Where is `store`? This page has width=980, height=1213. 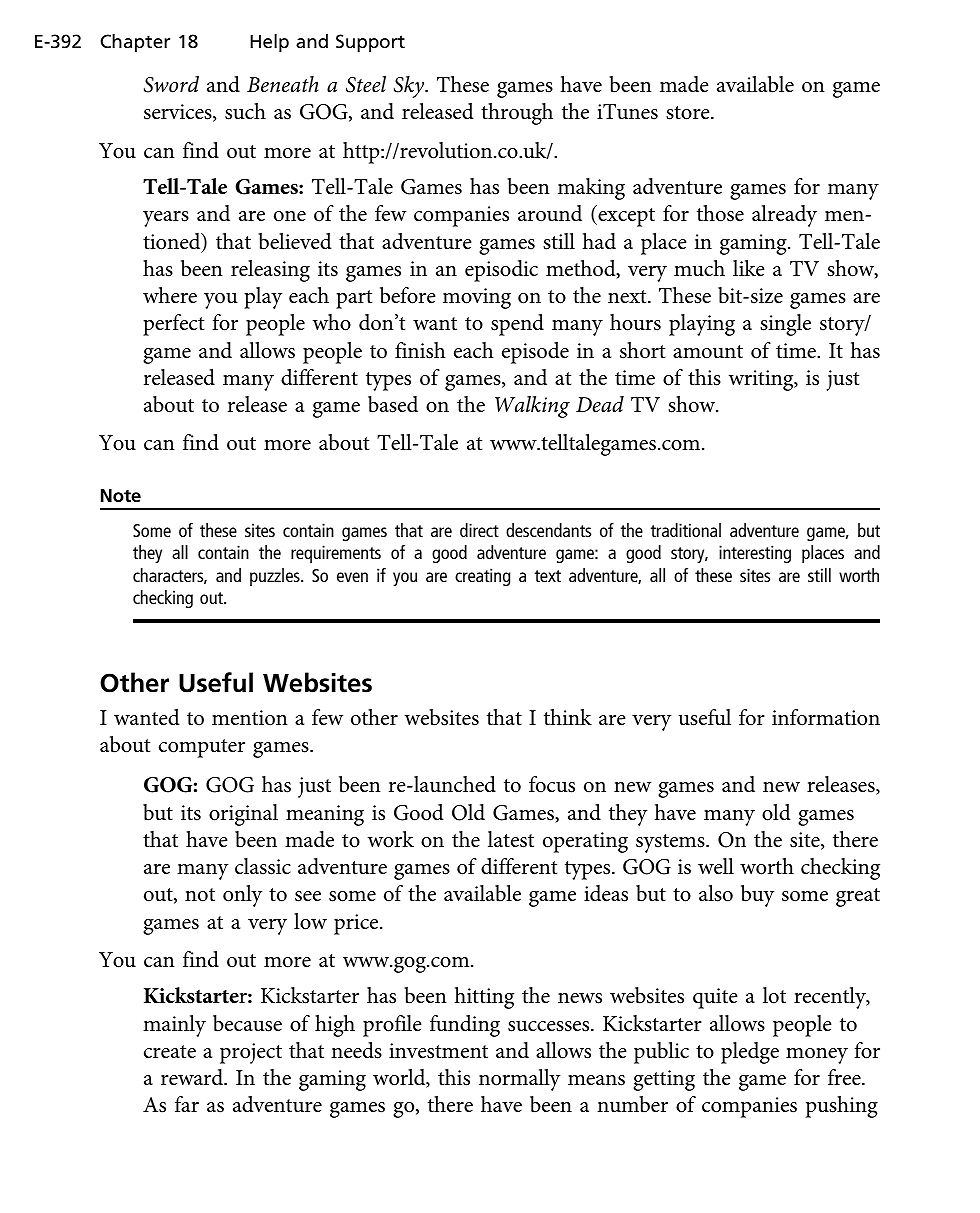 store is located at coordinates (689, 113).
